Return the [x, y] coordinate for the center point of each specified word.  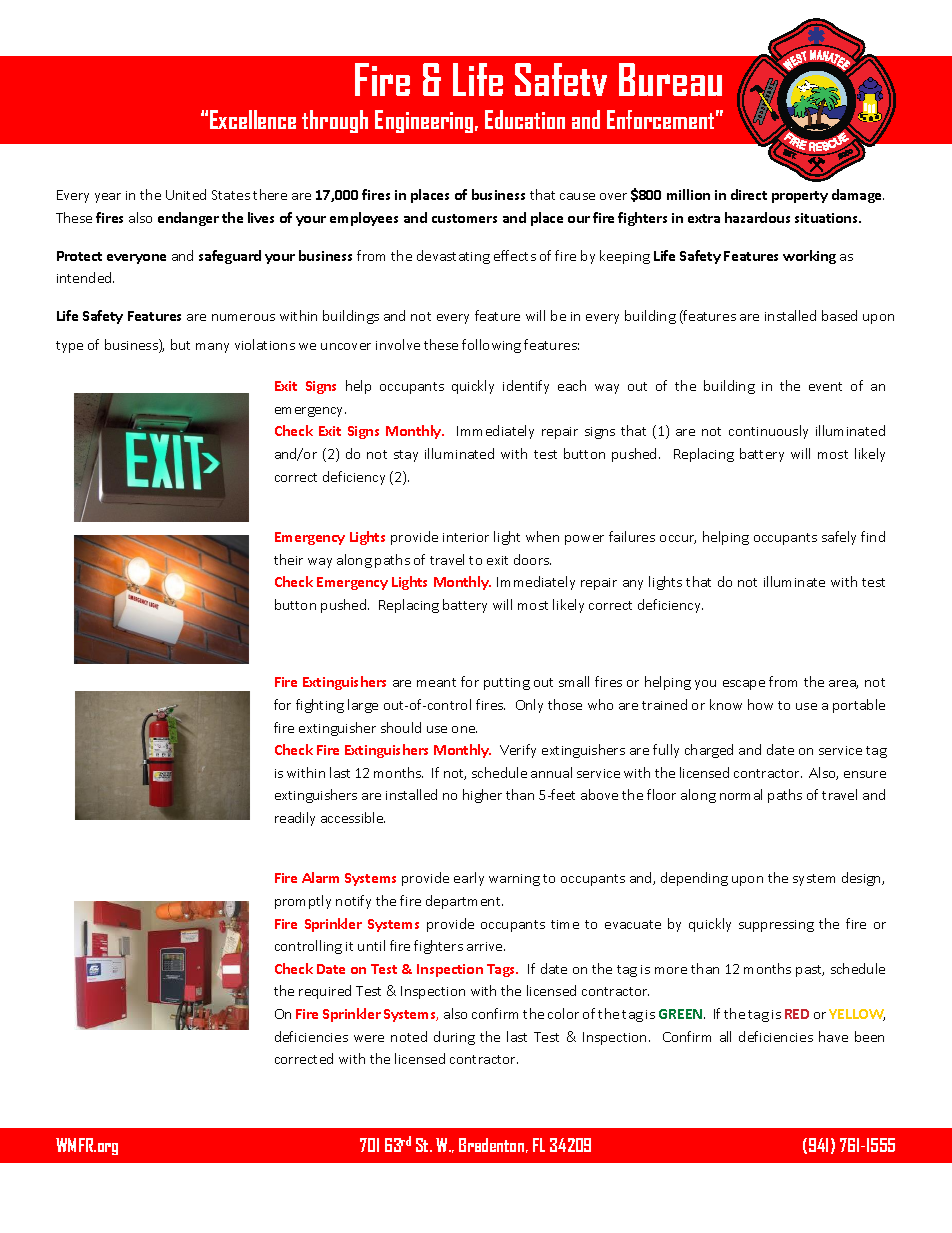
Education [525, 119]
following [491, 346]
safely [839, 538]
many [212, 348]
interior [466, 537]
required [325, 992]
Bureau [670, 79]
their [288, 559]
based [839, 315]
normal [741, 794]
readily [295, 819]
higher [482, 796]
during [454, 1038]
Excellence [253, 119]
